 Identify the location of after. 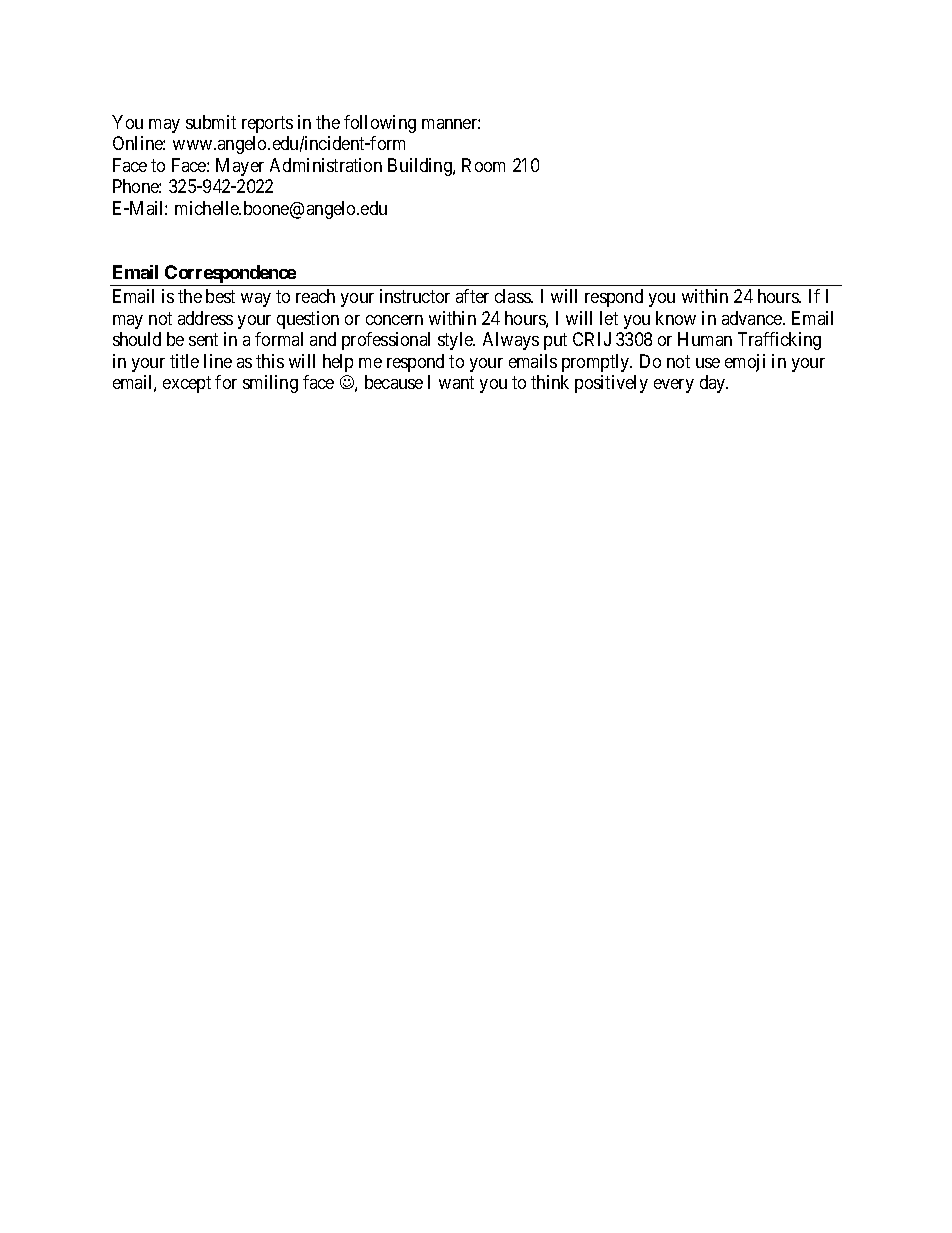
(472, 296).
